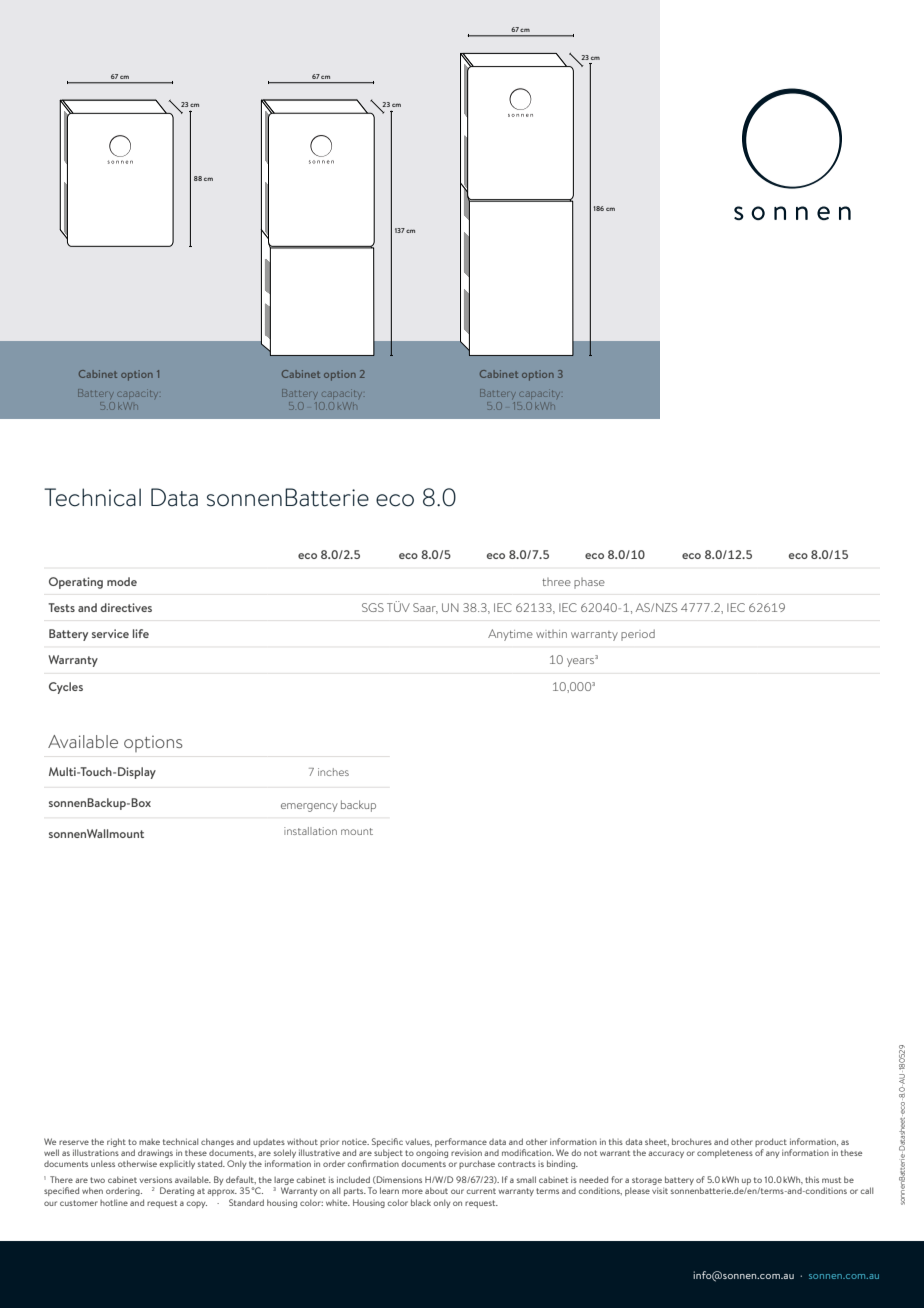 The width and height of the document is (924, 1308). What do you see at coordinates (638, 635) in the document?
I see `period` at bounding box center [638, 635].
